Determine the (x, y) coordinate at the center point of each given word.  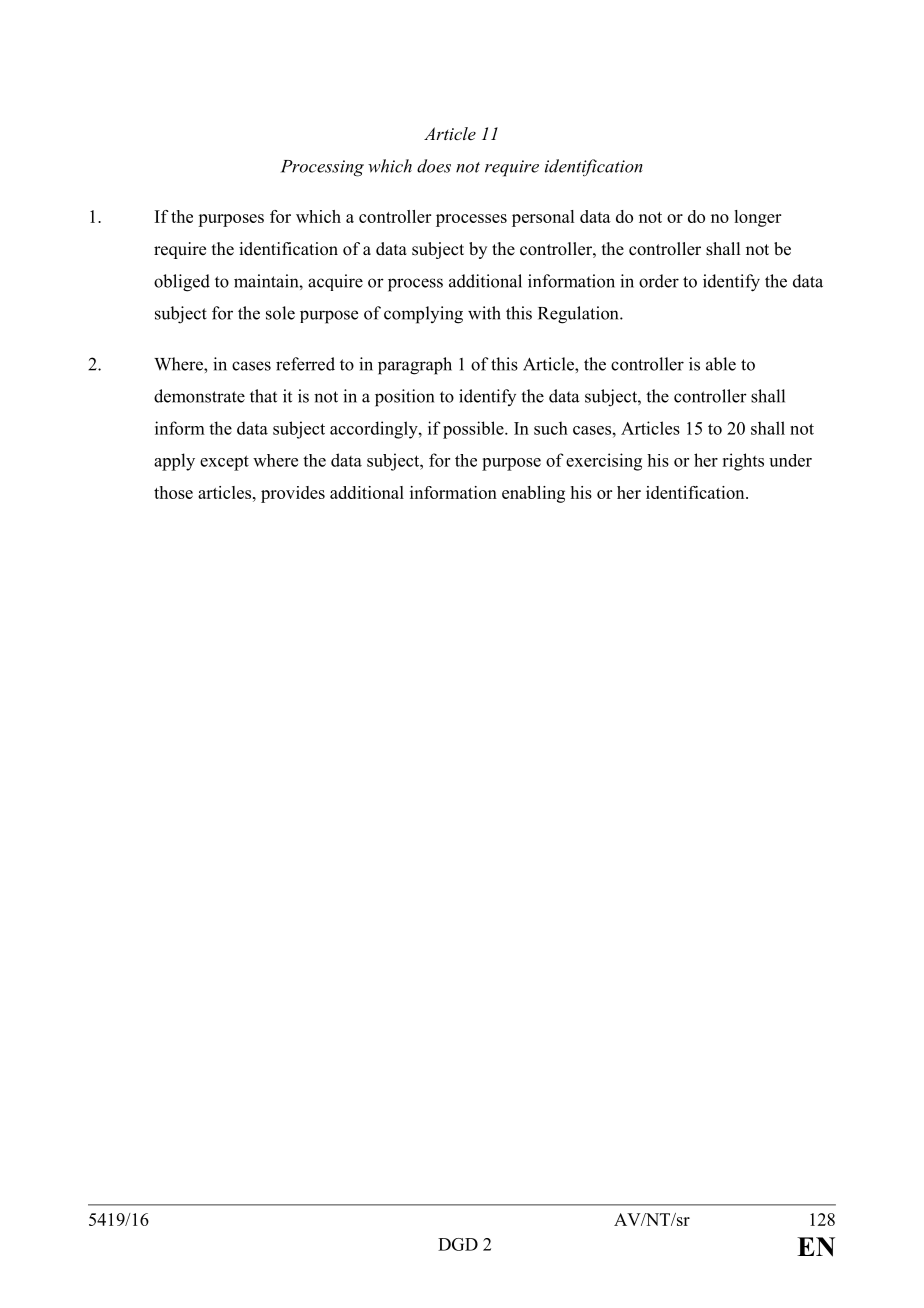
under (790, 460)
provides (293, 494)
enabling (533, 494)
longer (757, 218)
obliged (182, 283)
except (224, 463)
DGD (458, 1244)
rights (743, 462)
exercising (604, 462)
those (173, 492)
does (434, 166)
